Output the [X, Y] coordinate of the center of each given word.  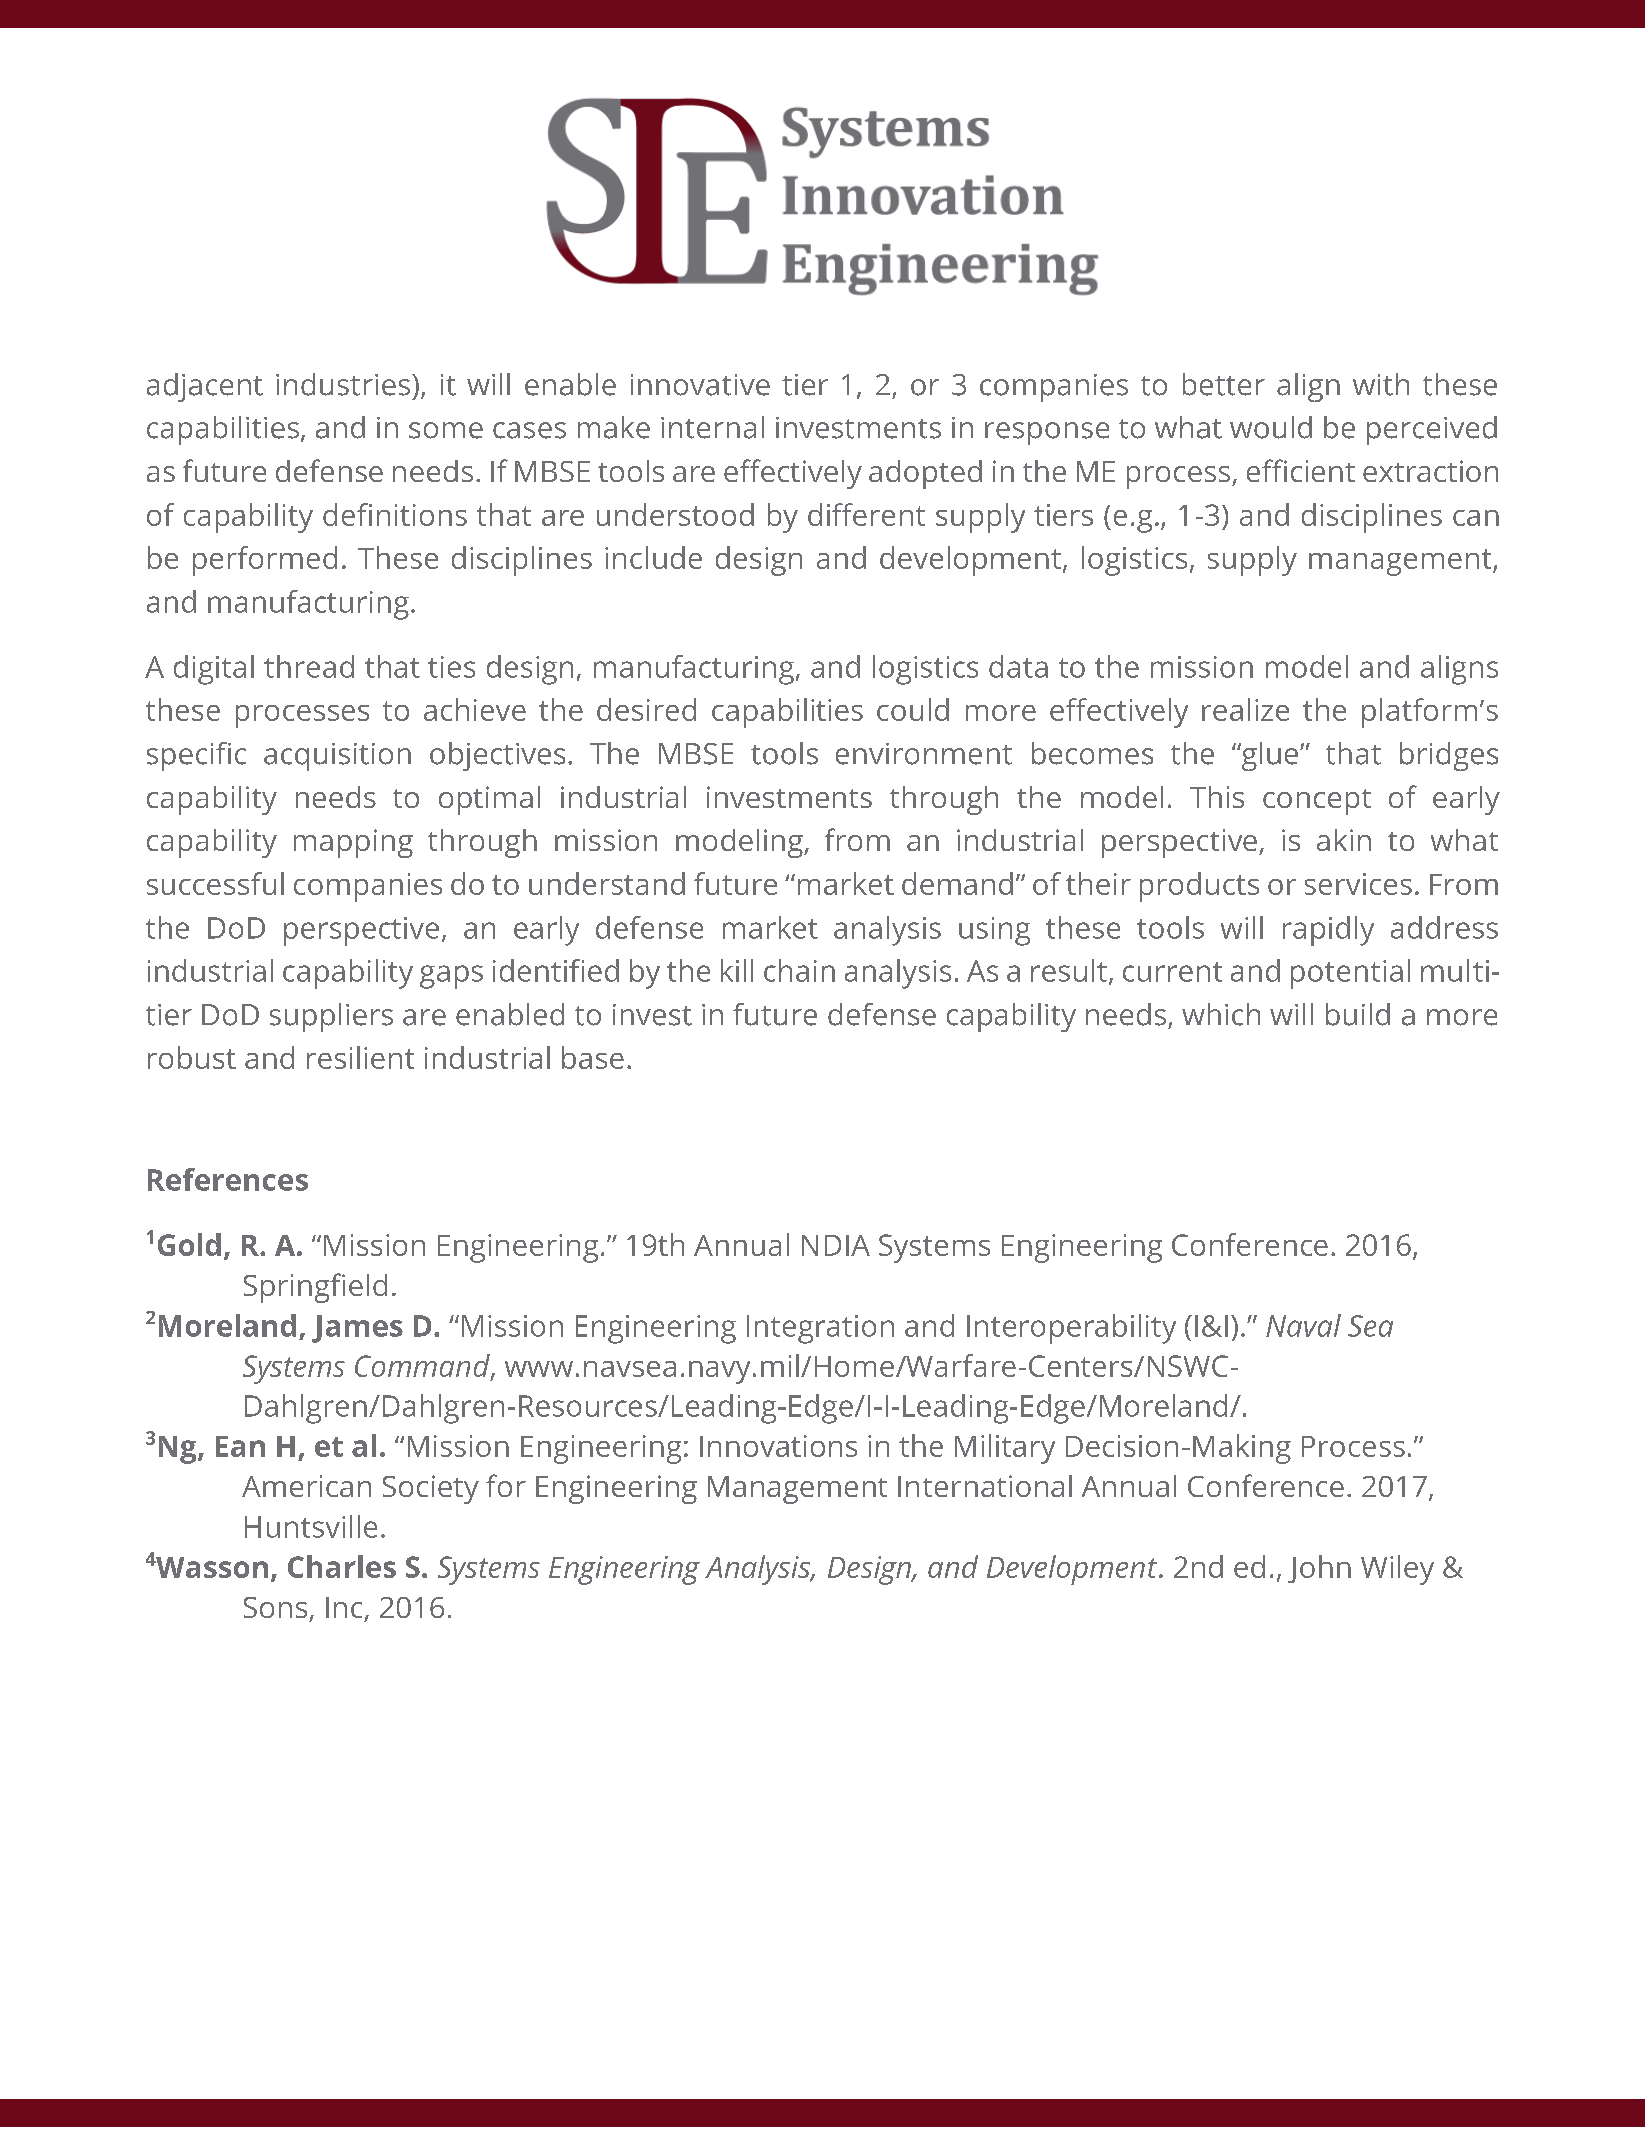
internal [712, 427]
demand [957, 883]
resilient [360, 1057]
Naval [1303, 1325]
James [357, 1329]
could [913, 709]
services [1358, 884]
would [1271, 427]
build [1358, 1014]
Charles [342, 1566]
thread [309, 666]
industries [343, 384]
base [593, 1057]
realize [1245, 709]
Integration [820, 1329]
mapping [353, 843]
